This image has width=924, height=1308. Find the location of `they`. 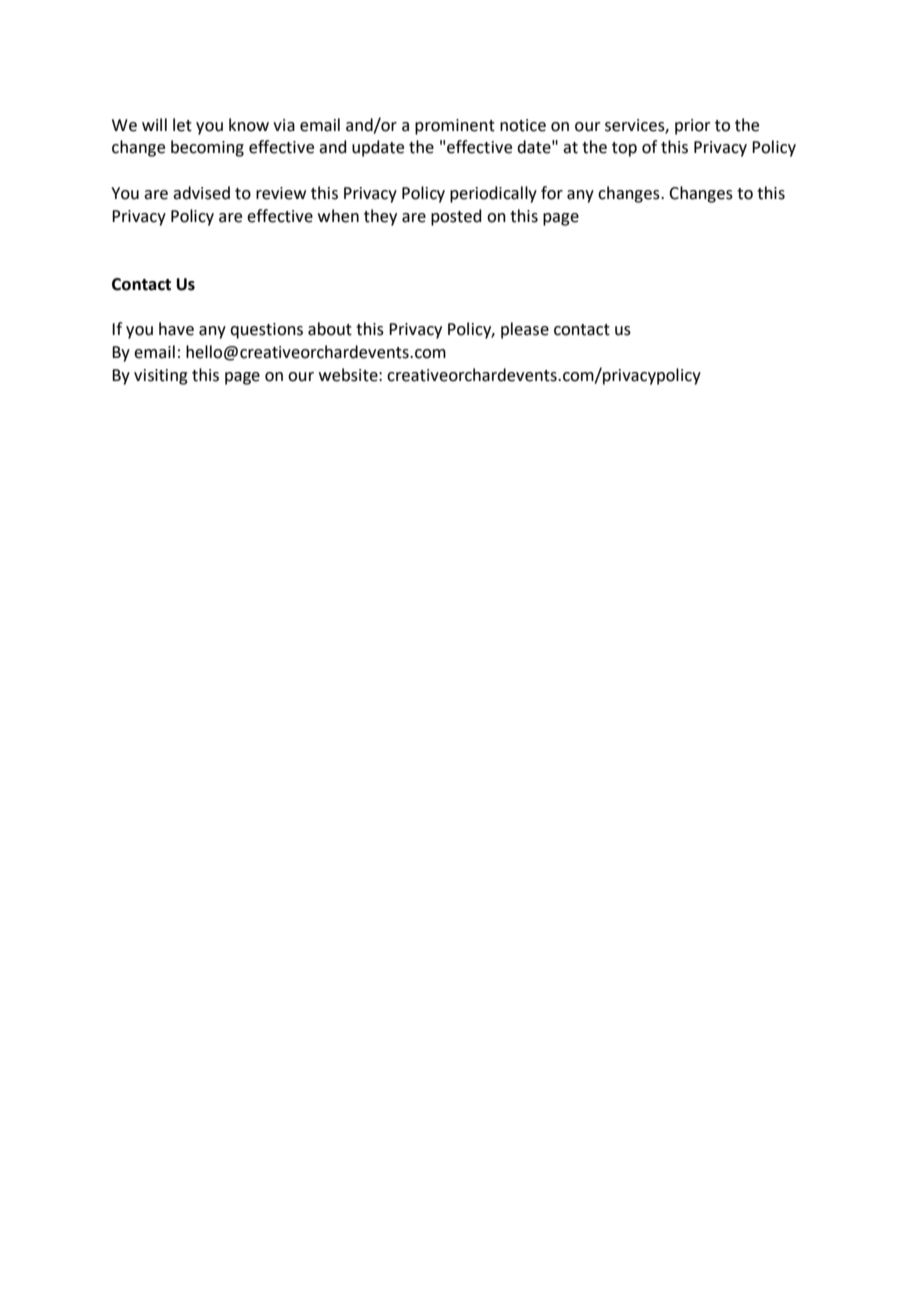

they is located at coordinates (380, 217).
